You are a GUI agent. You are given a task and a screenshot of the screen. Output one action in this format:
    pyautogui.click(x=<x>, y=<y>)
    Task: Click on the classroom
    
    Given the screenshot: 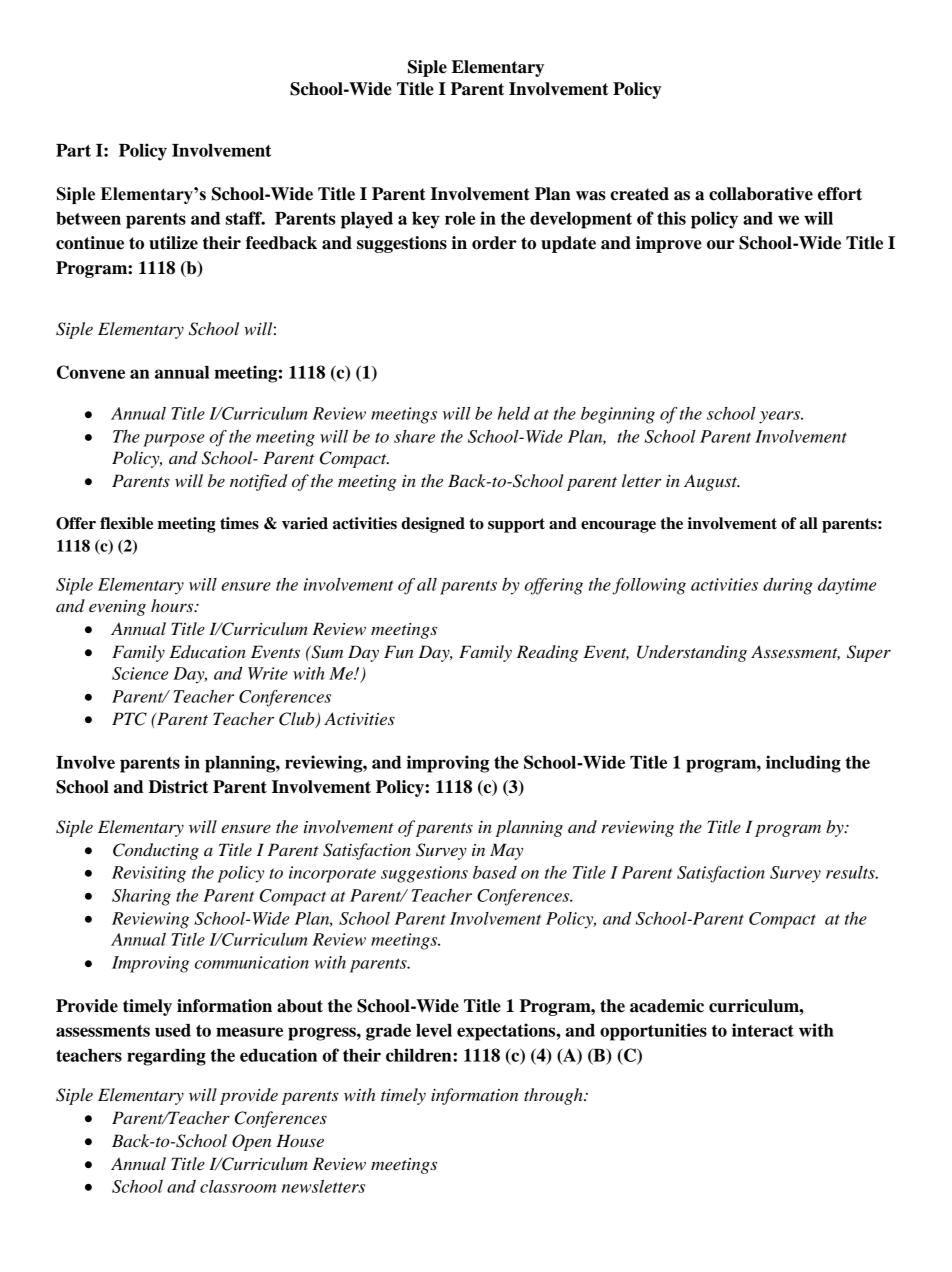 What is the action you would take?
    pyautogui.click(x=238, y=1186)
